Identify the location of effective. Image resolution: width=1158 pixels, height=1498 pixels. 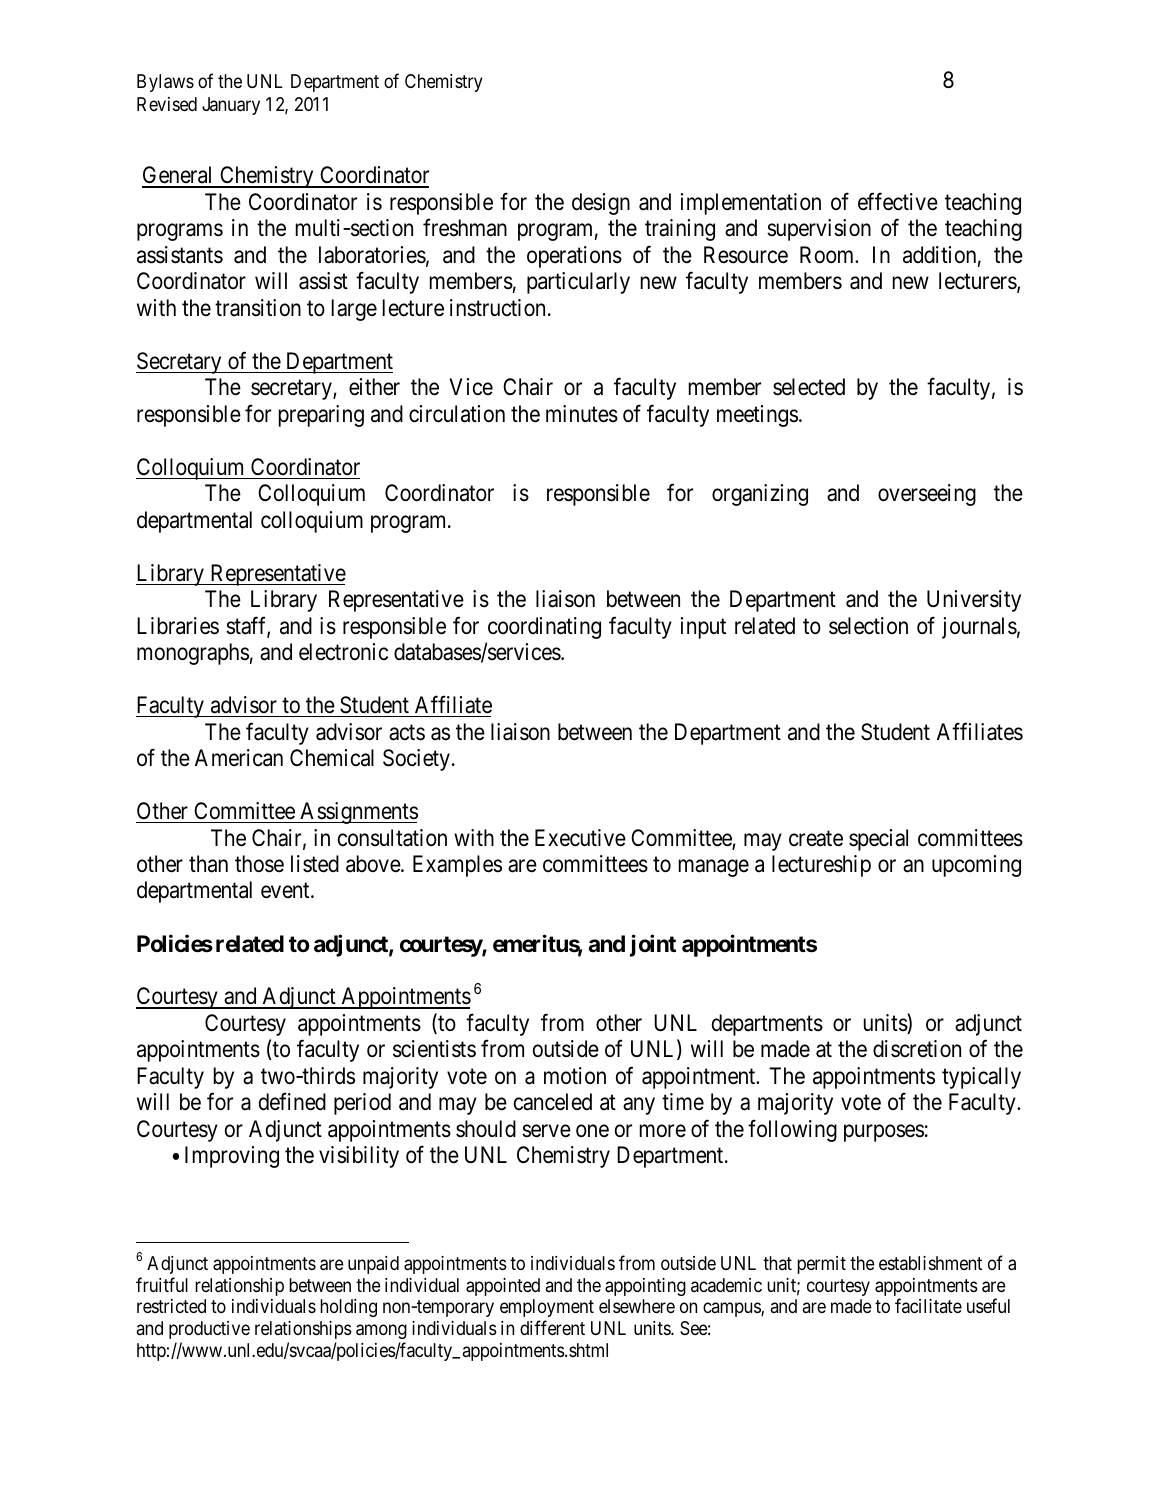
(898, 202).
